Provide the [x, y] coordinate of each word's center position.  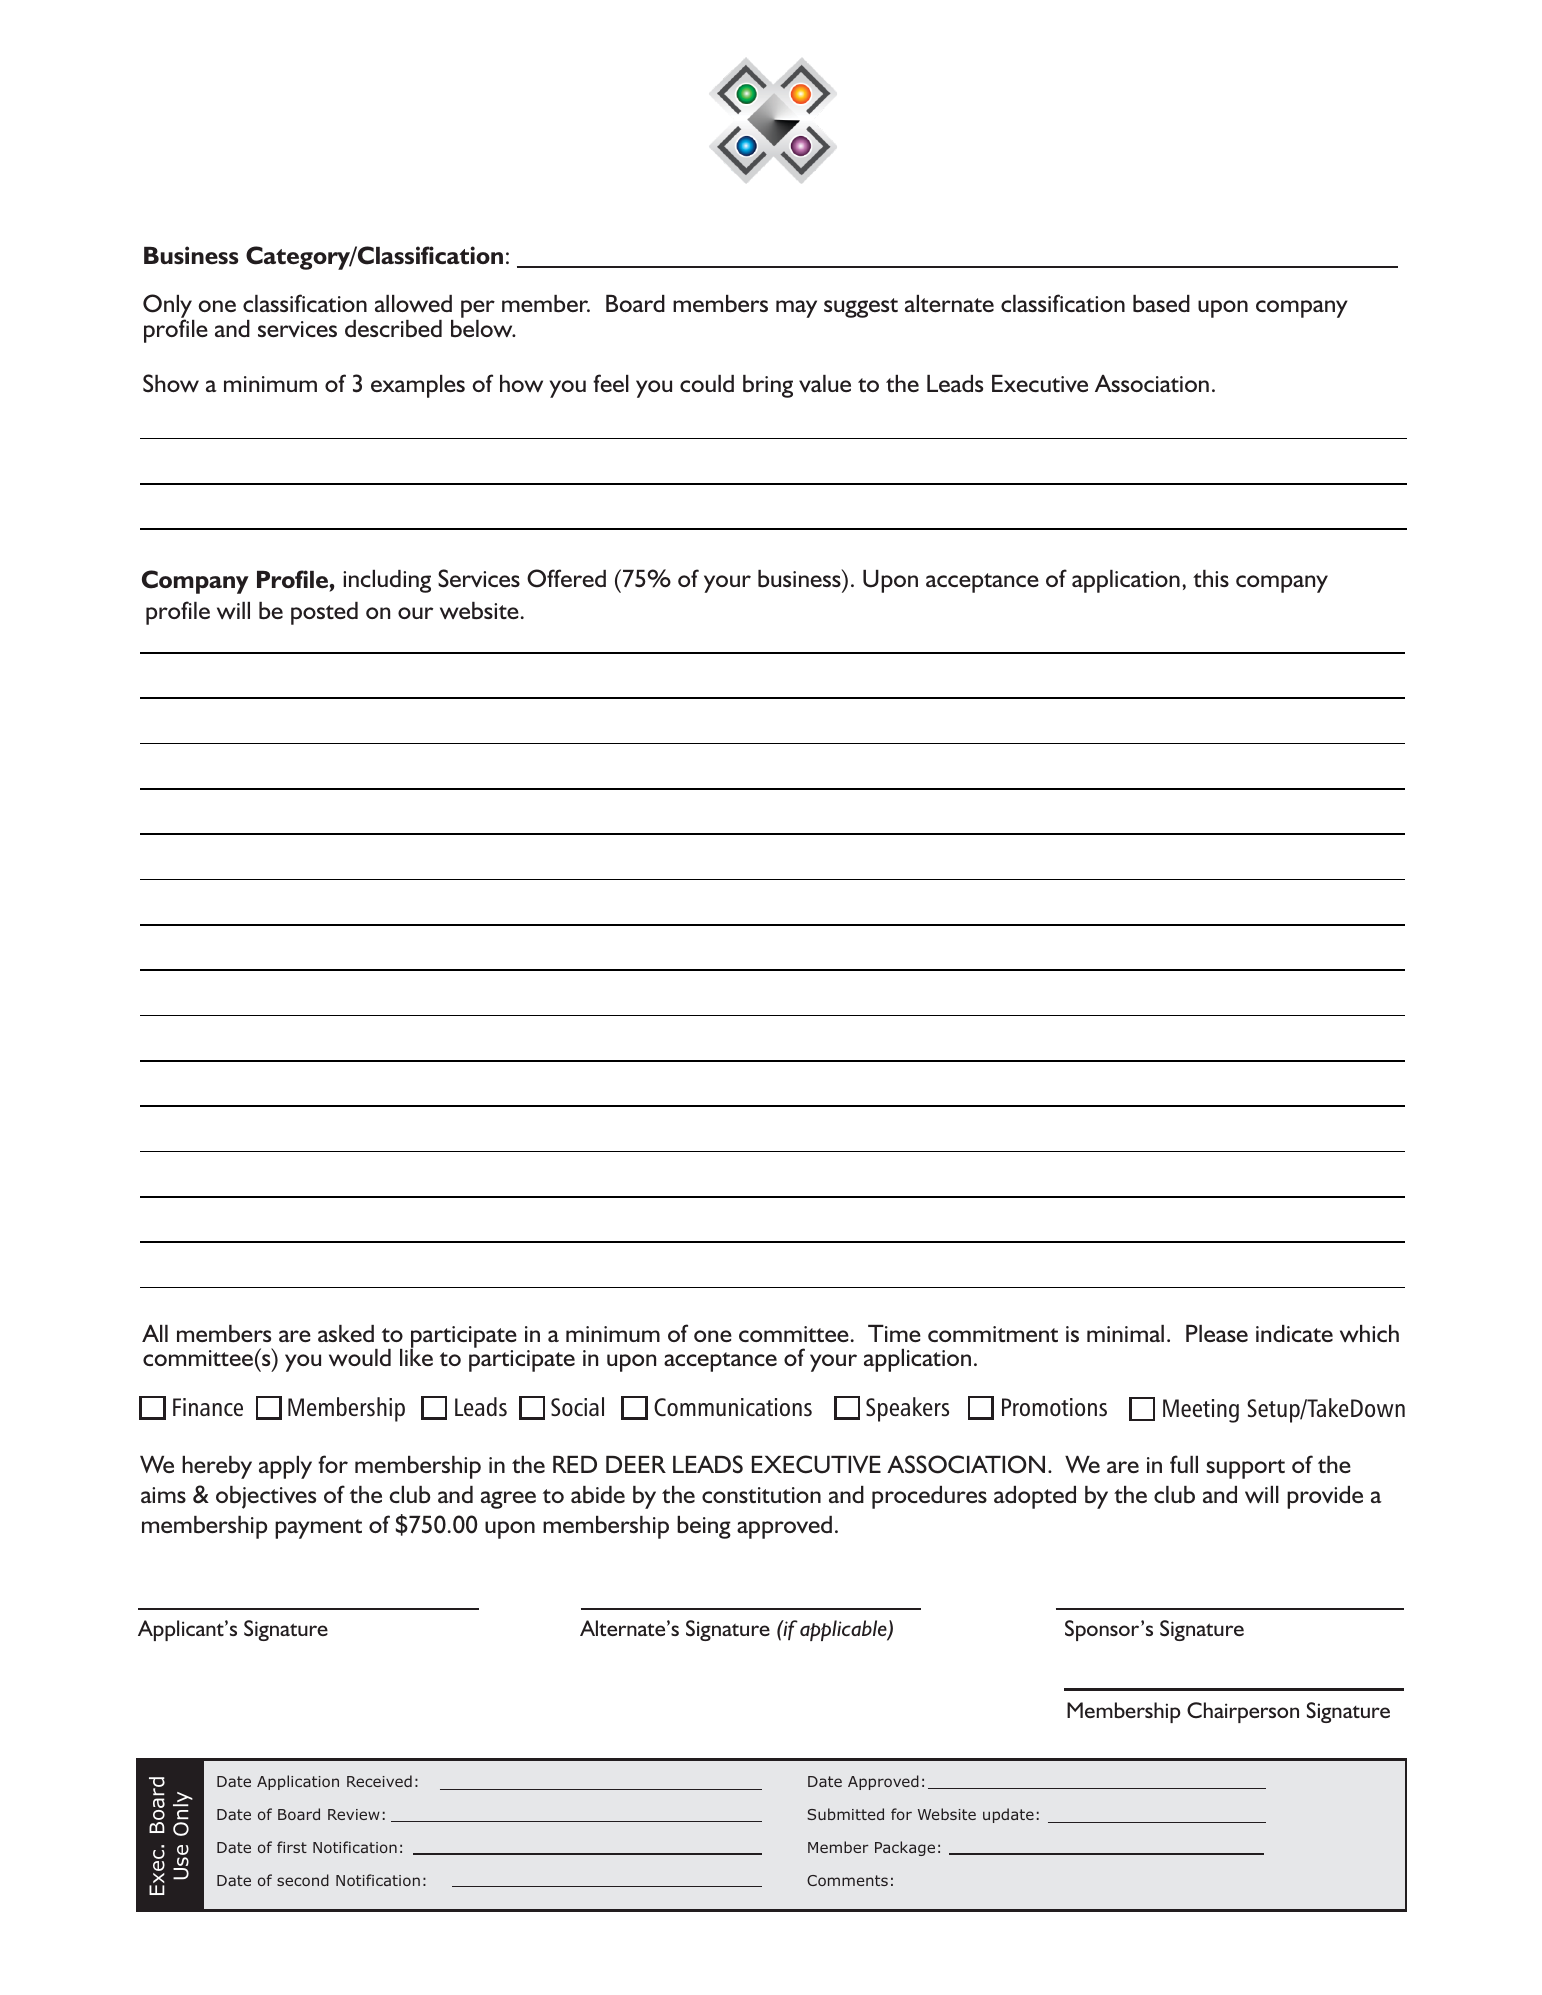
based [1161, 304]
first [292, 1847]
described [393, 329]
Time [894, 1333]
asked [346, 1333]
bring [768, 386]
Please [1217, 1333]
